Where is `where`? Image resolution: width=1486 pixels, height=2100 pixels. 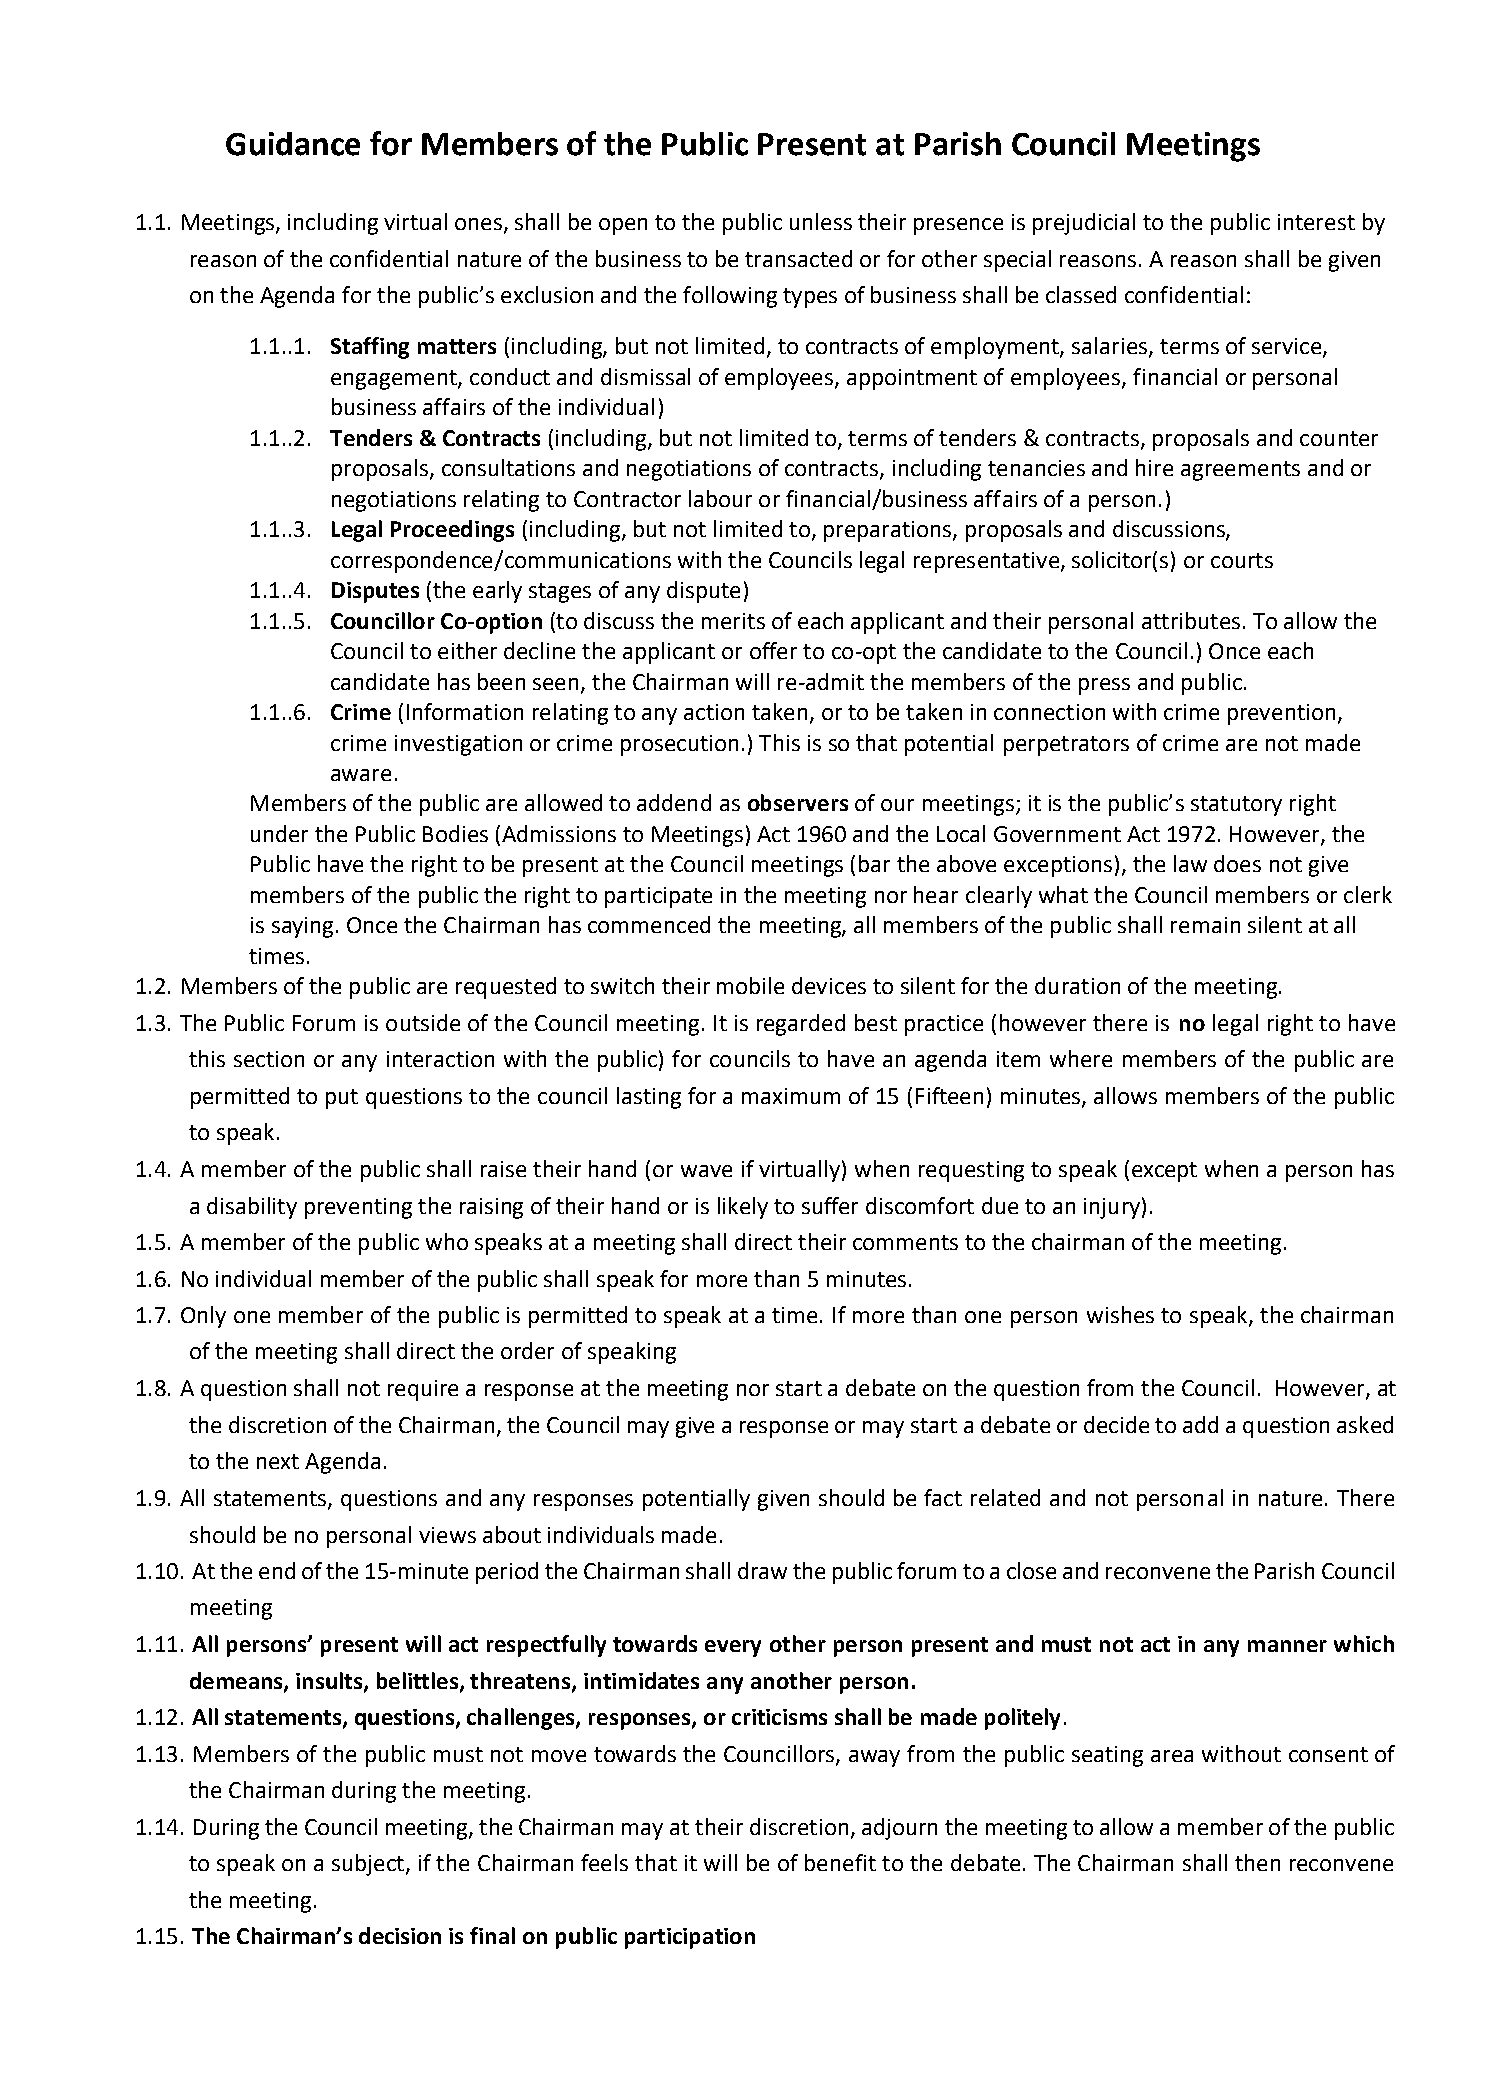 where is located at coordinates (1081, 1058).
